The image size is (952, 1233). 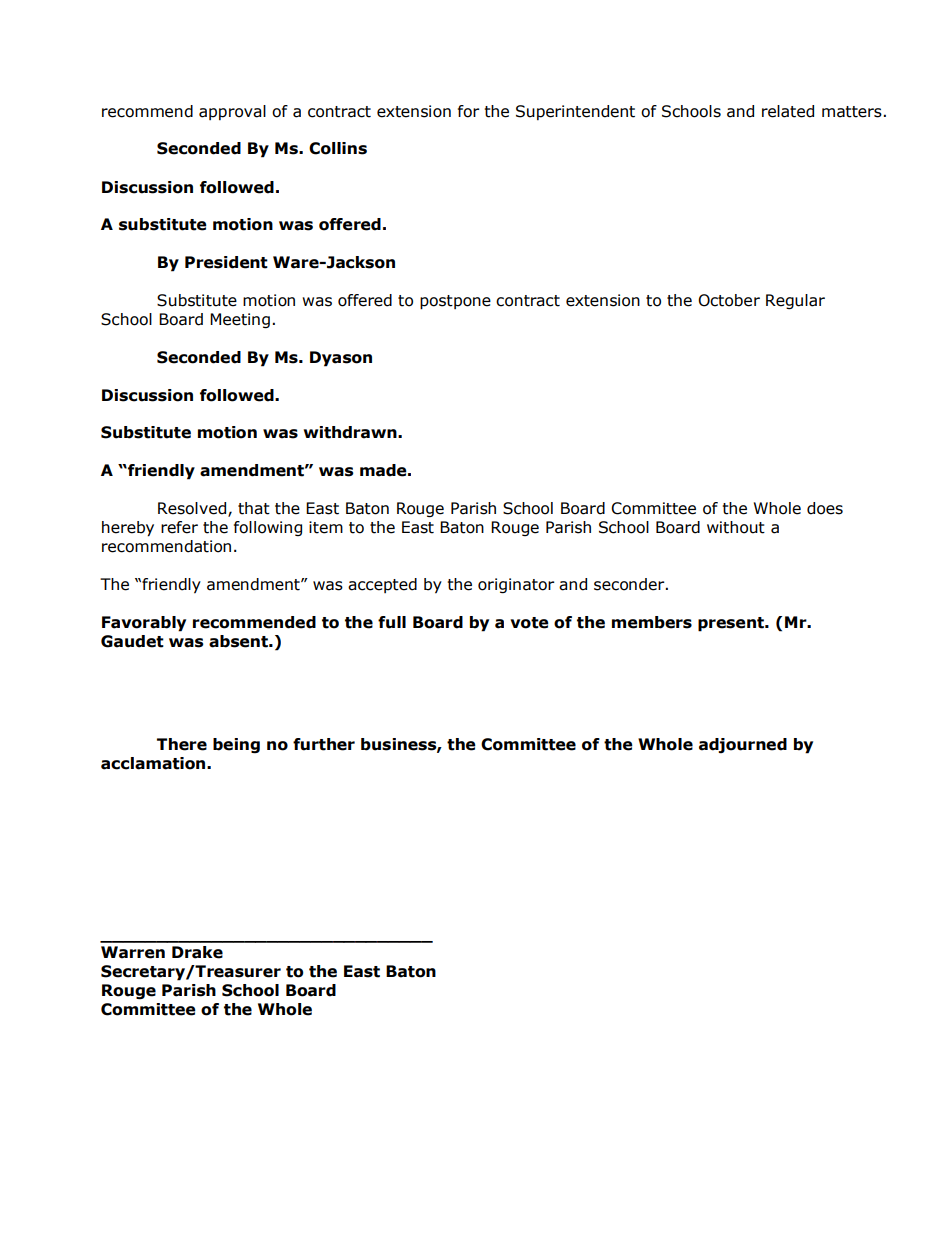 What do you see at coordinates (788, 111) in the screenshot?
I see `related` at bounding box center [788, 111].
